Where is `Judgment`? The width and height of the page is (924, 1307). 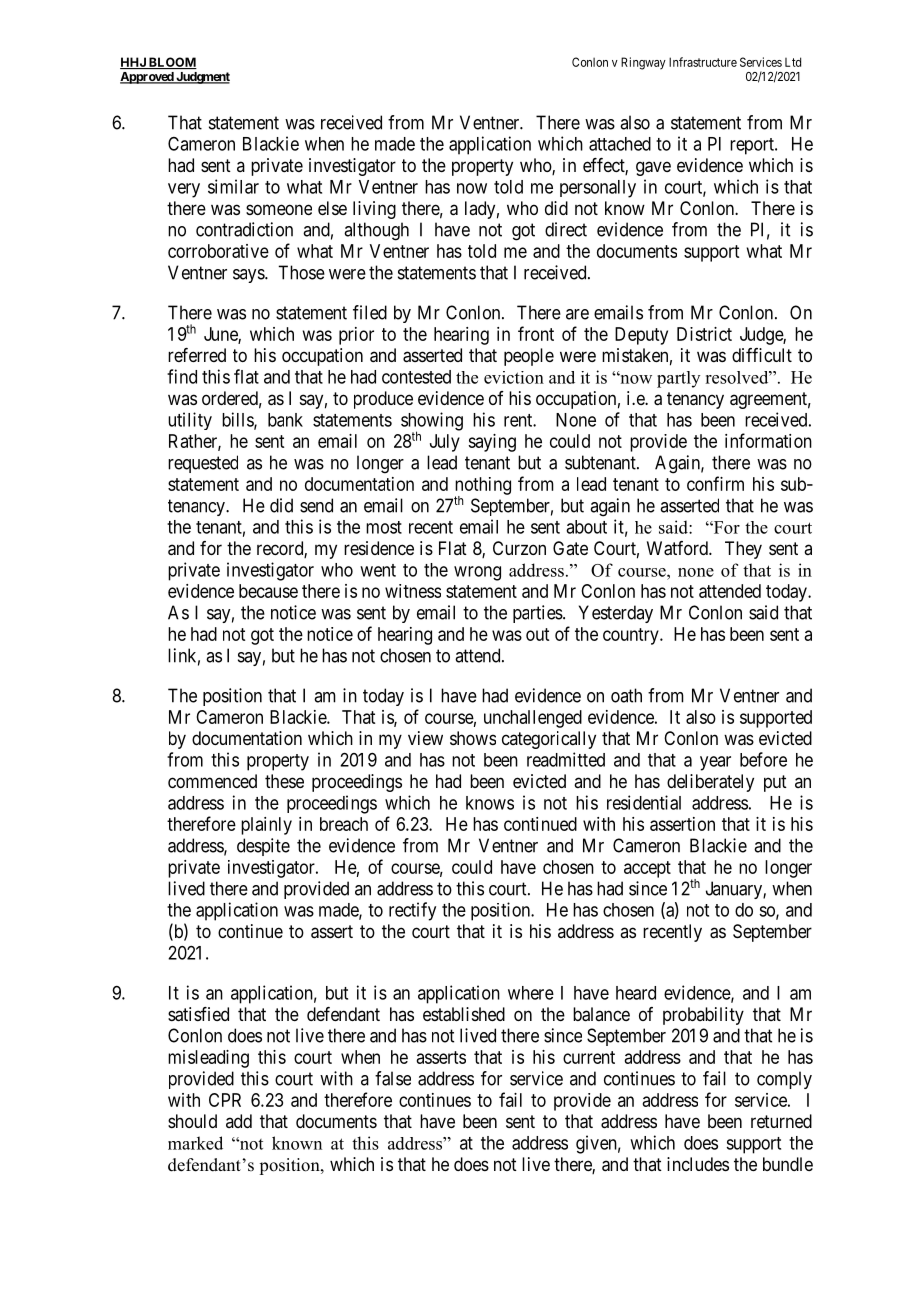
Judgment is located at coordinates (202, 78).
